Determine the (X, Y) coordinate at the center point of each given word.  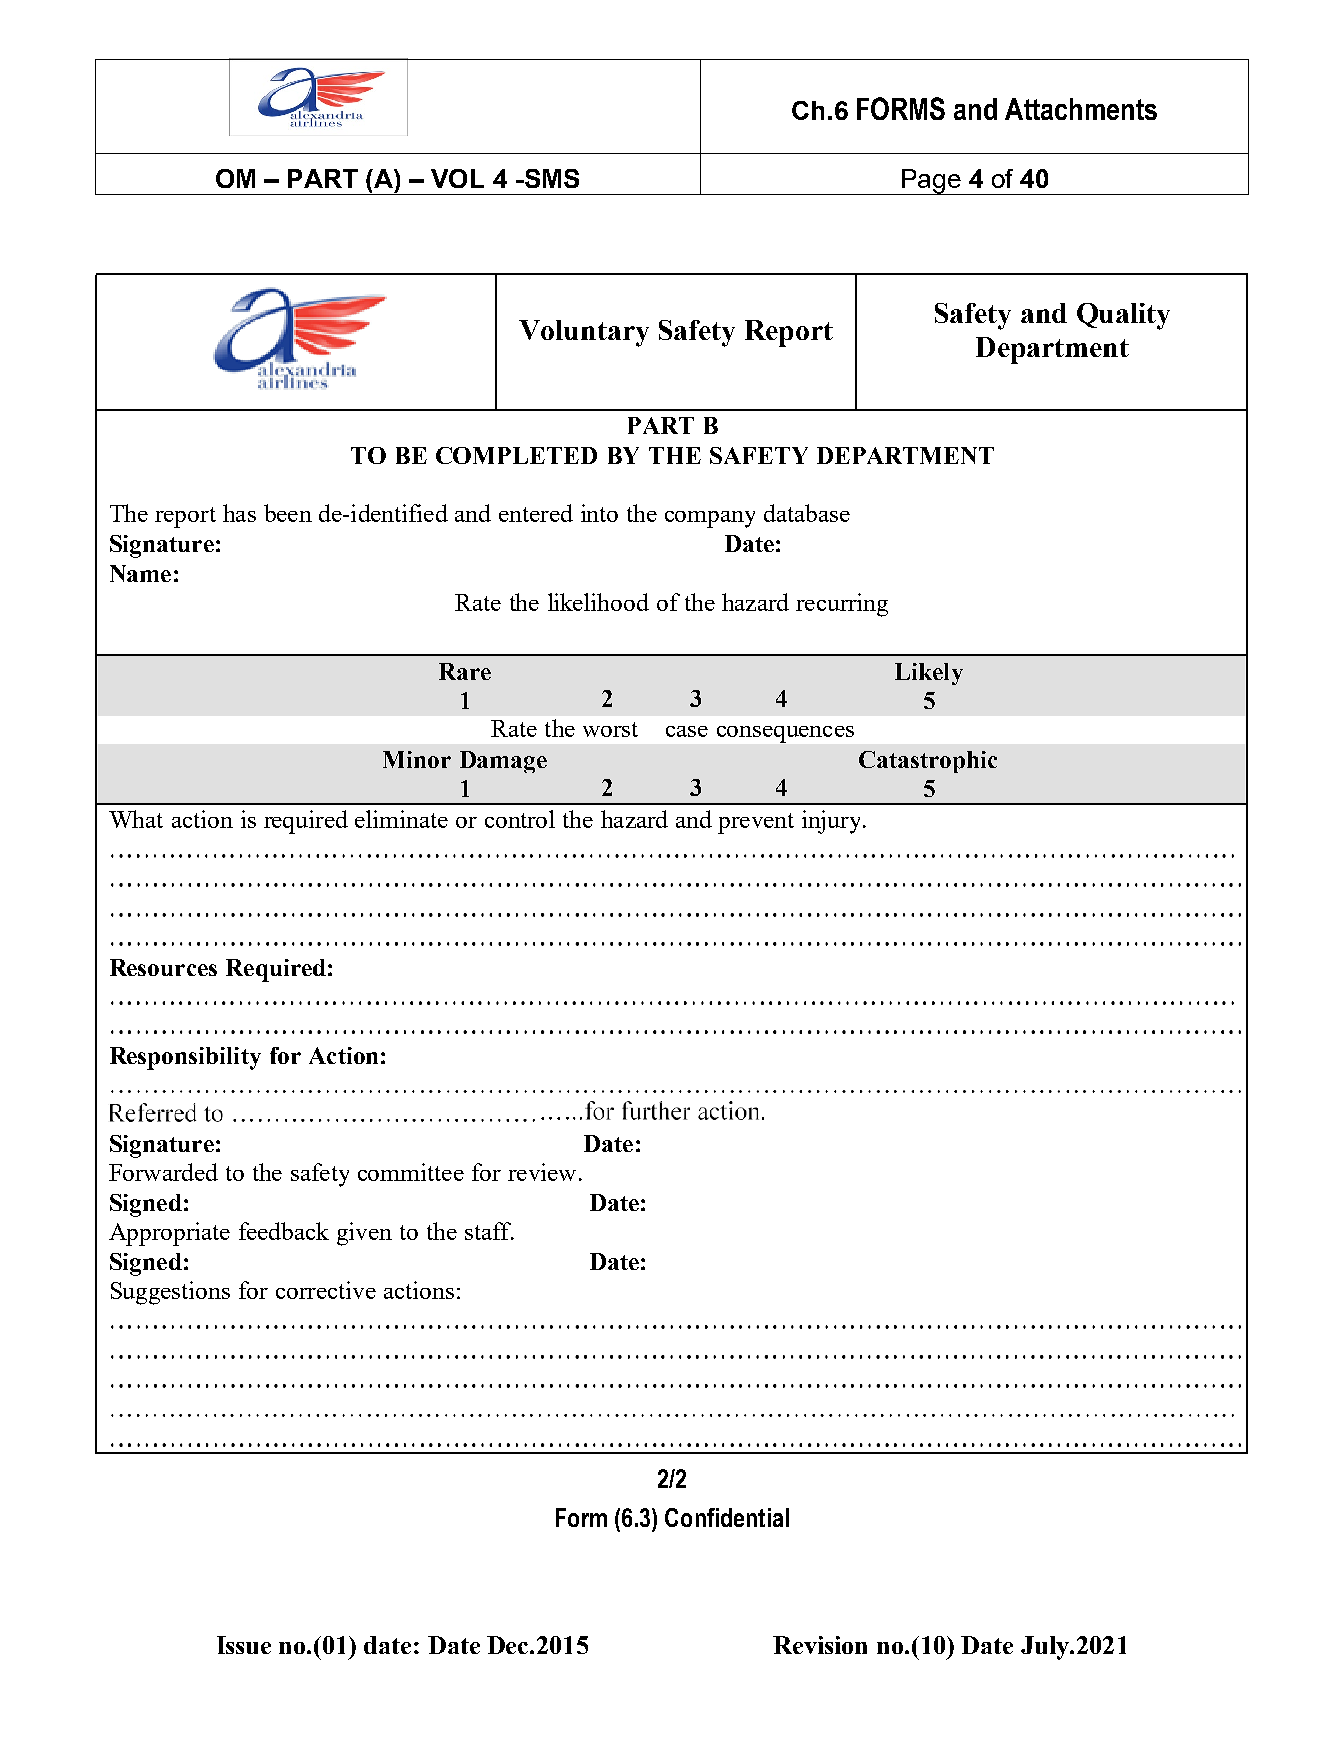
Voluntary (584, 333)
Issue (244, 1645)
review (542, 1172)
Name (140, 573)
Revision (820, 1645)
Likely (929, 674)
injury (833, 822)
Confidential (727, 1517)
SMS (550, 178)
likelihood (598, 602)
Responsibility (185, 1058)
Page (931, 182)
